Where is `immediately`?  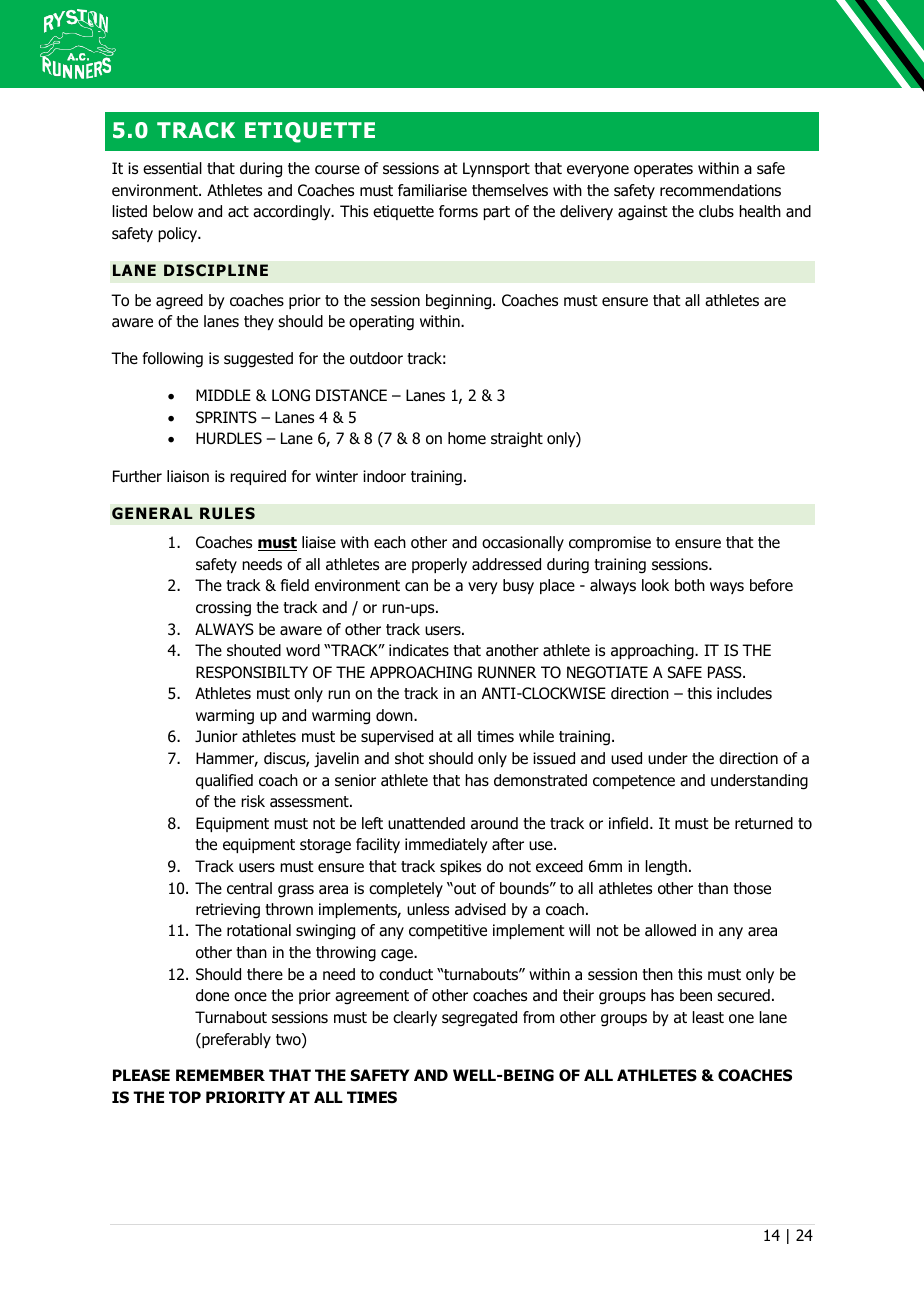 immediately is located at coordinates (446, 845).
